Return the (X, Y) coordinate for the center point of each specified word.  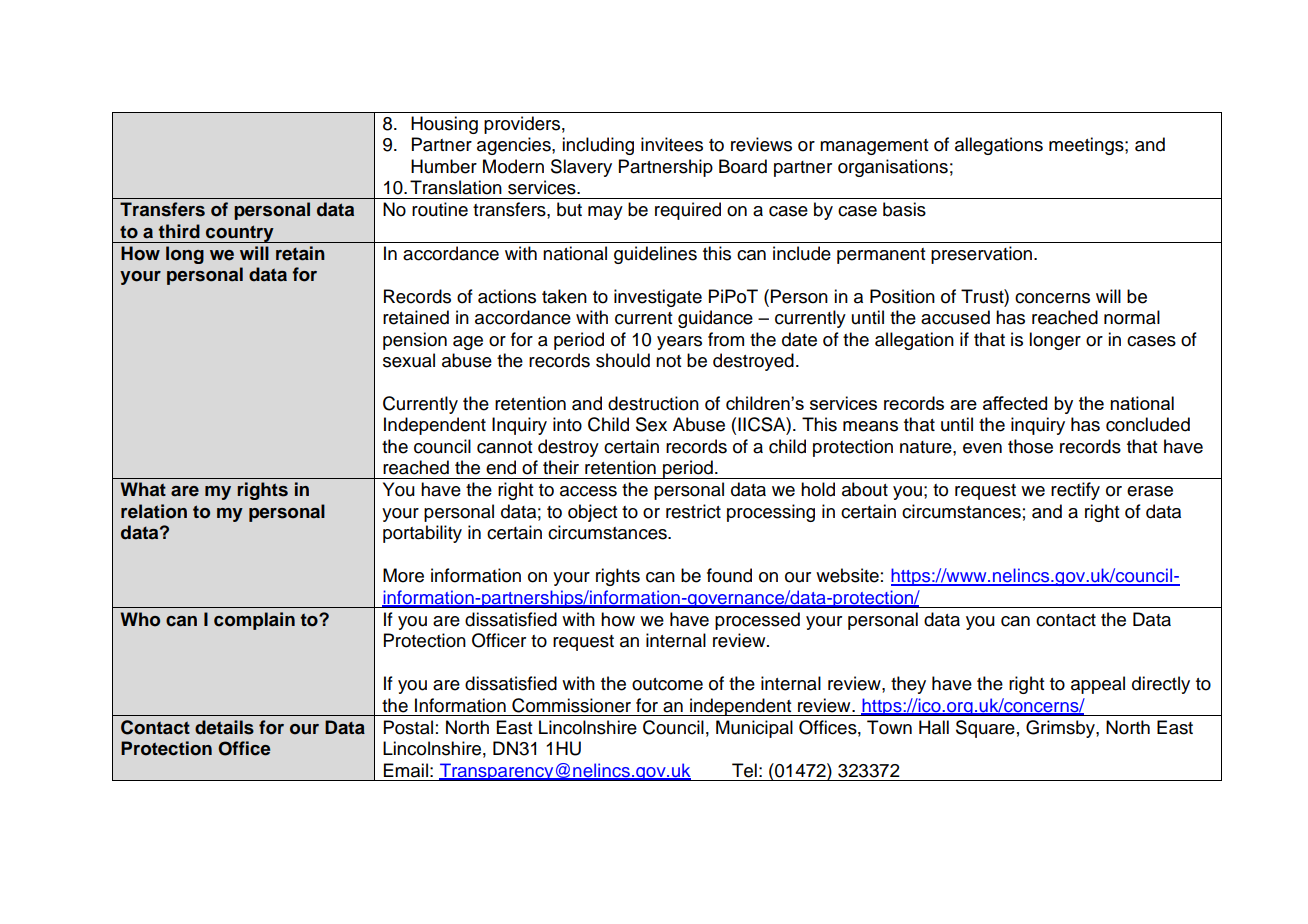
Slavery (581, 168)
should (623, 360)
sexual (409, 360)
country (240, 234)
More (403, 575)
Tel (744, 770)
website (847, 575)
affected (1015, 403)
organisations (893, 168)
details (224, 727)
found (729, 575)
